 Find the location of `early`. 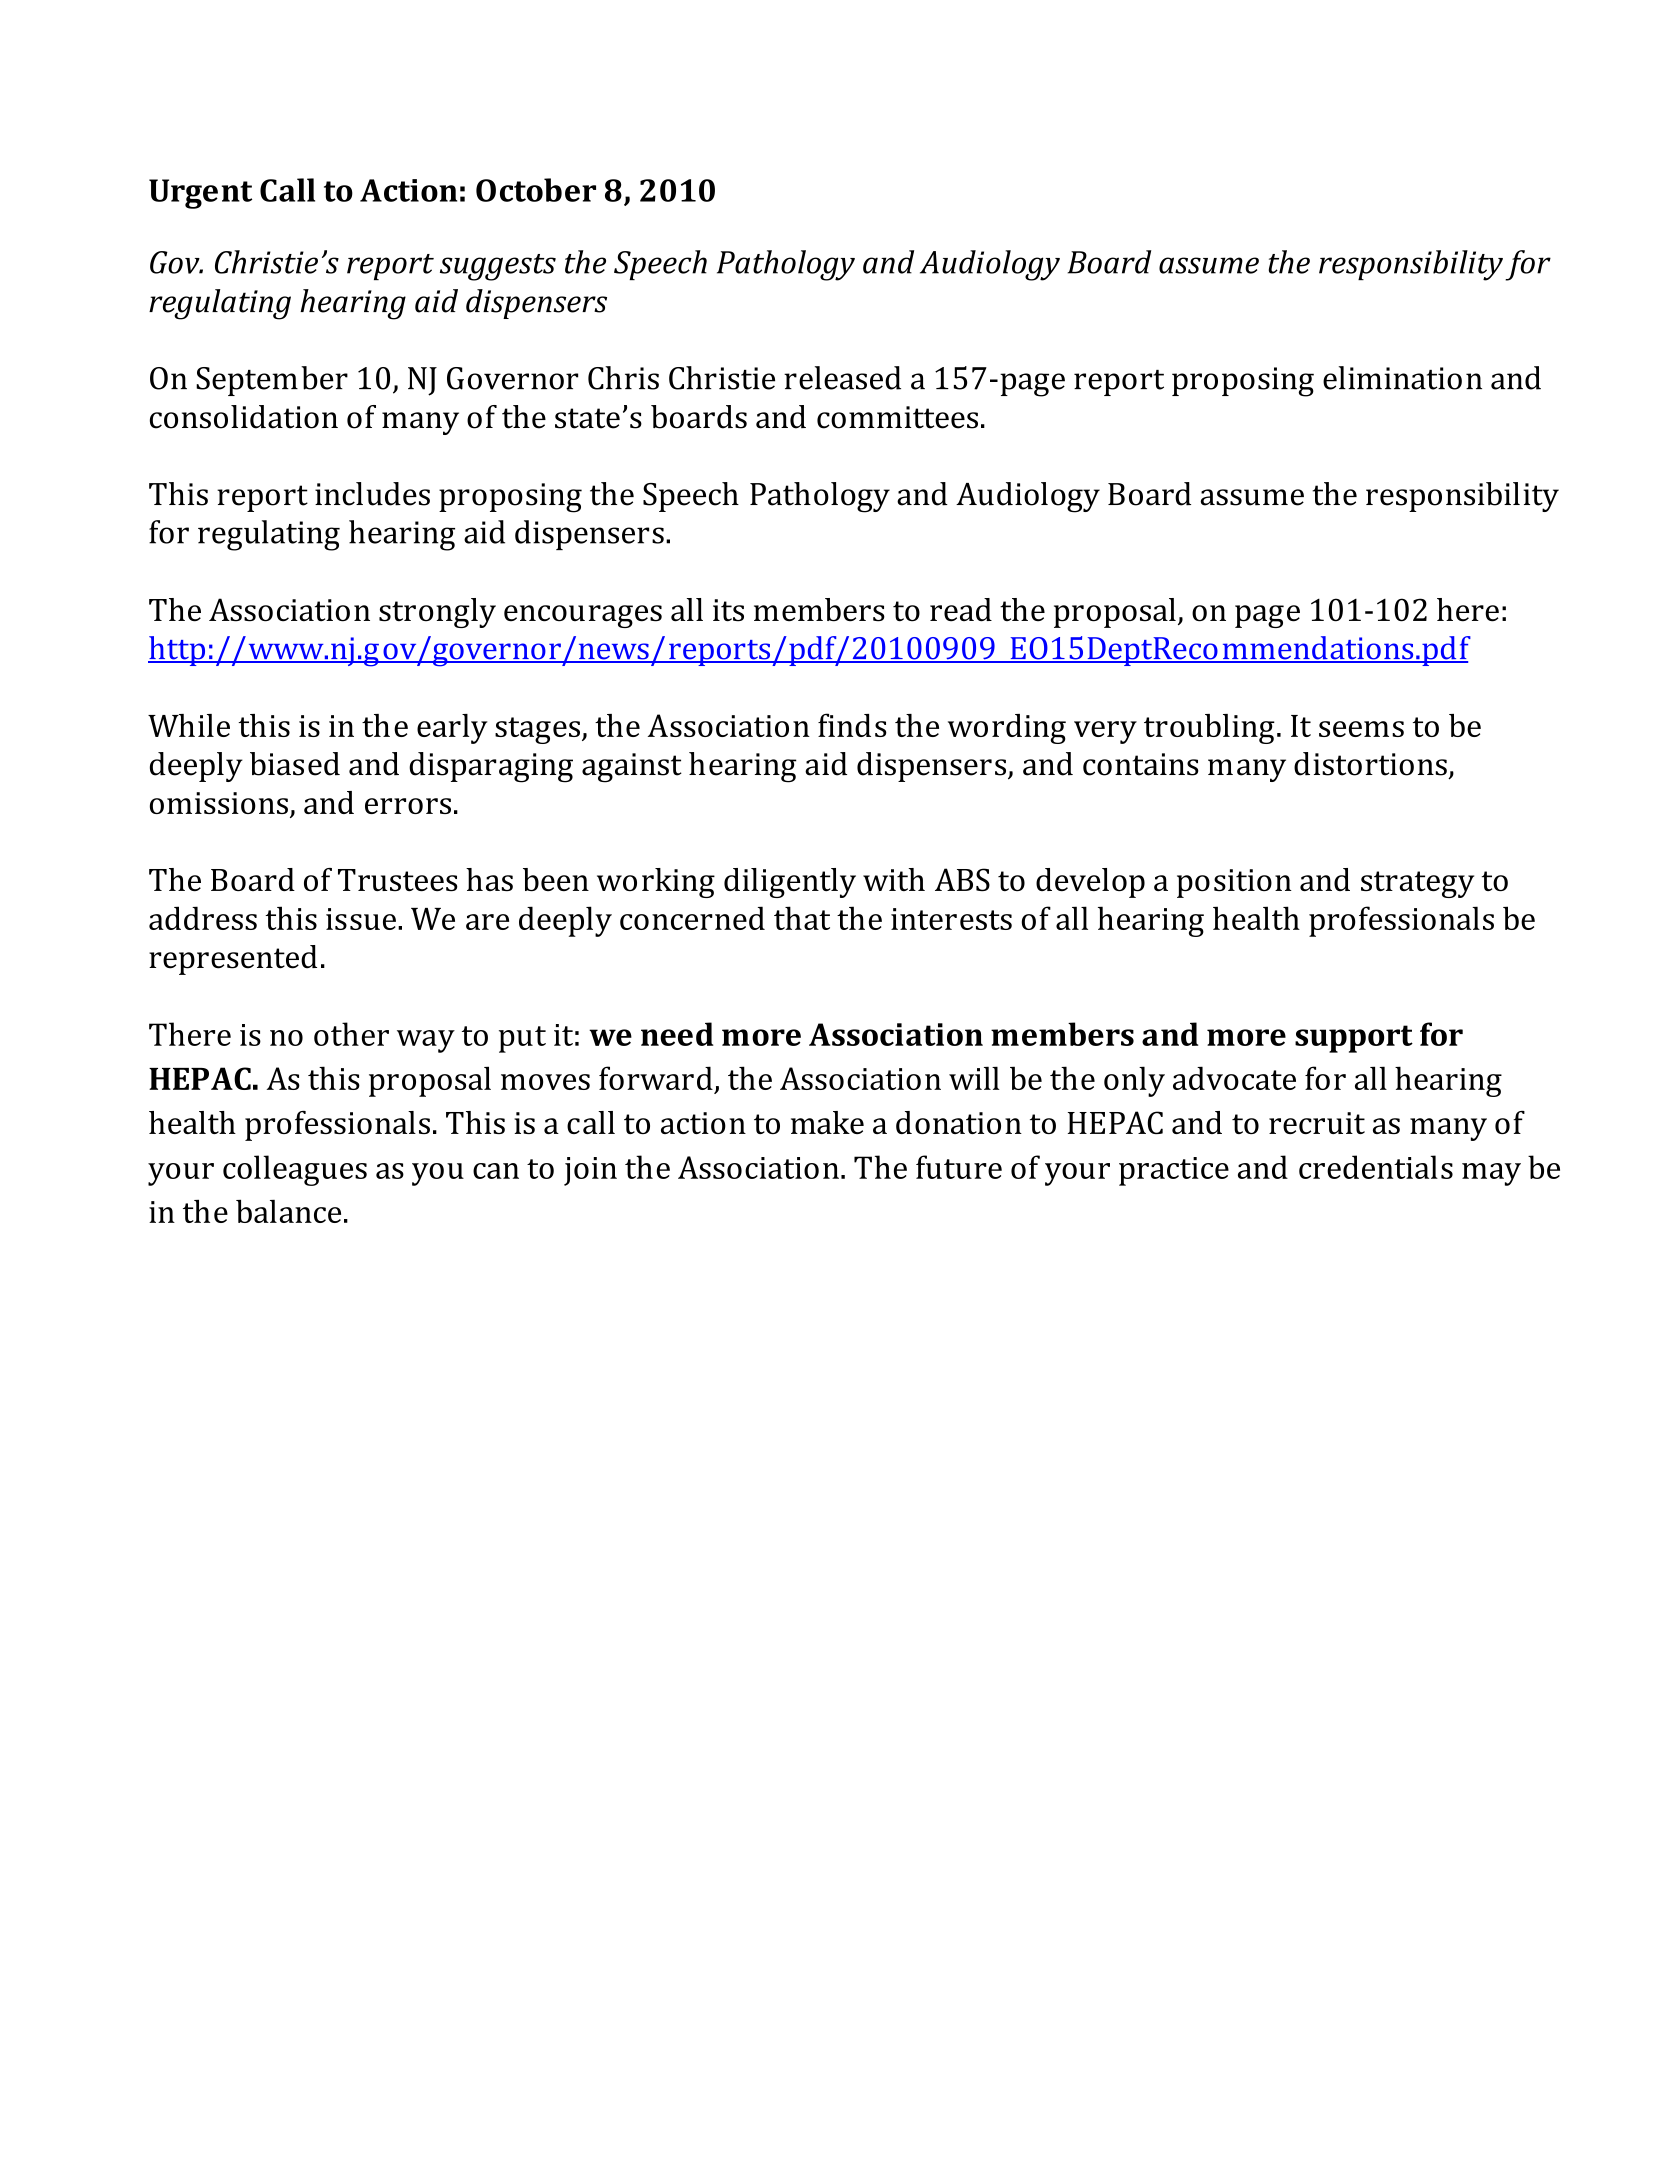

early is located at coordinates (452, 729).
